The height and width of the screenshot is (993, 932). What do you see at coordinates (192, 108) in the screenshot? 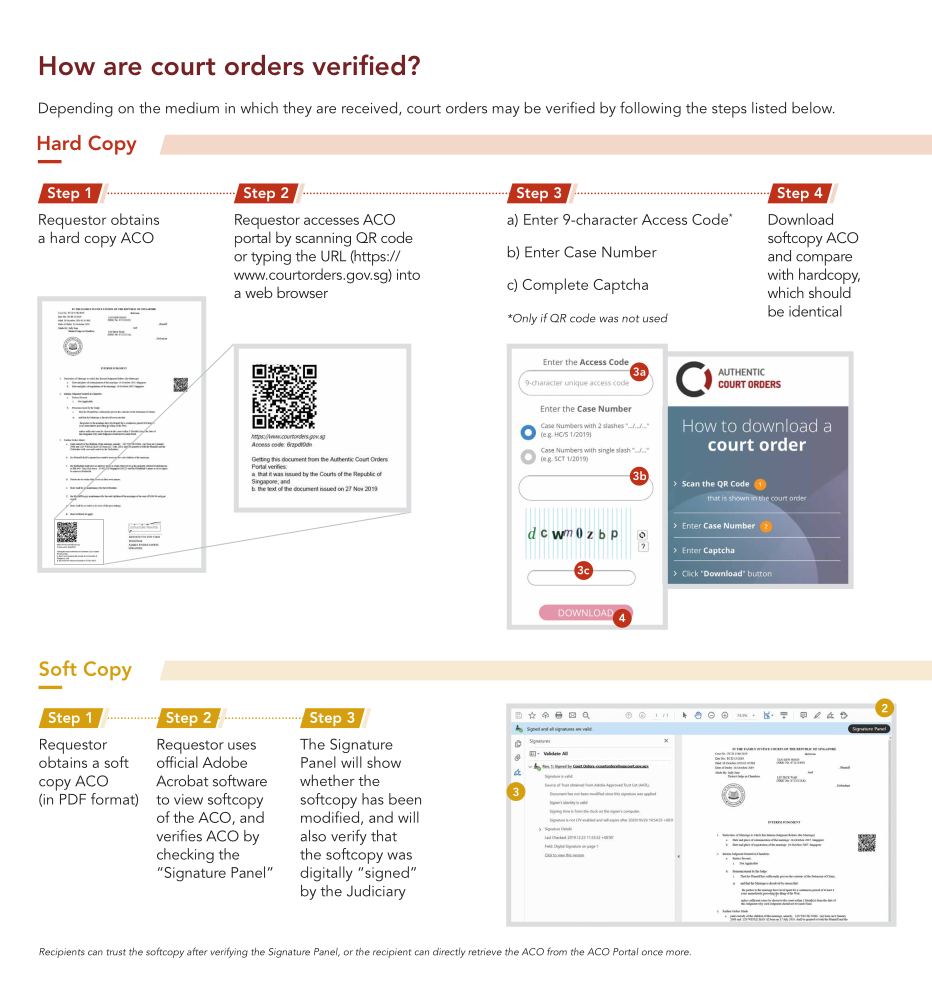
I see `medium` at bounding box center [192, 108].
